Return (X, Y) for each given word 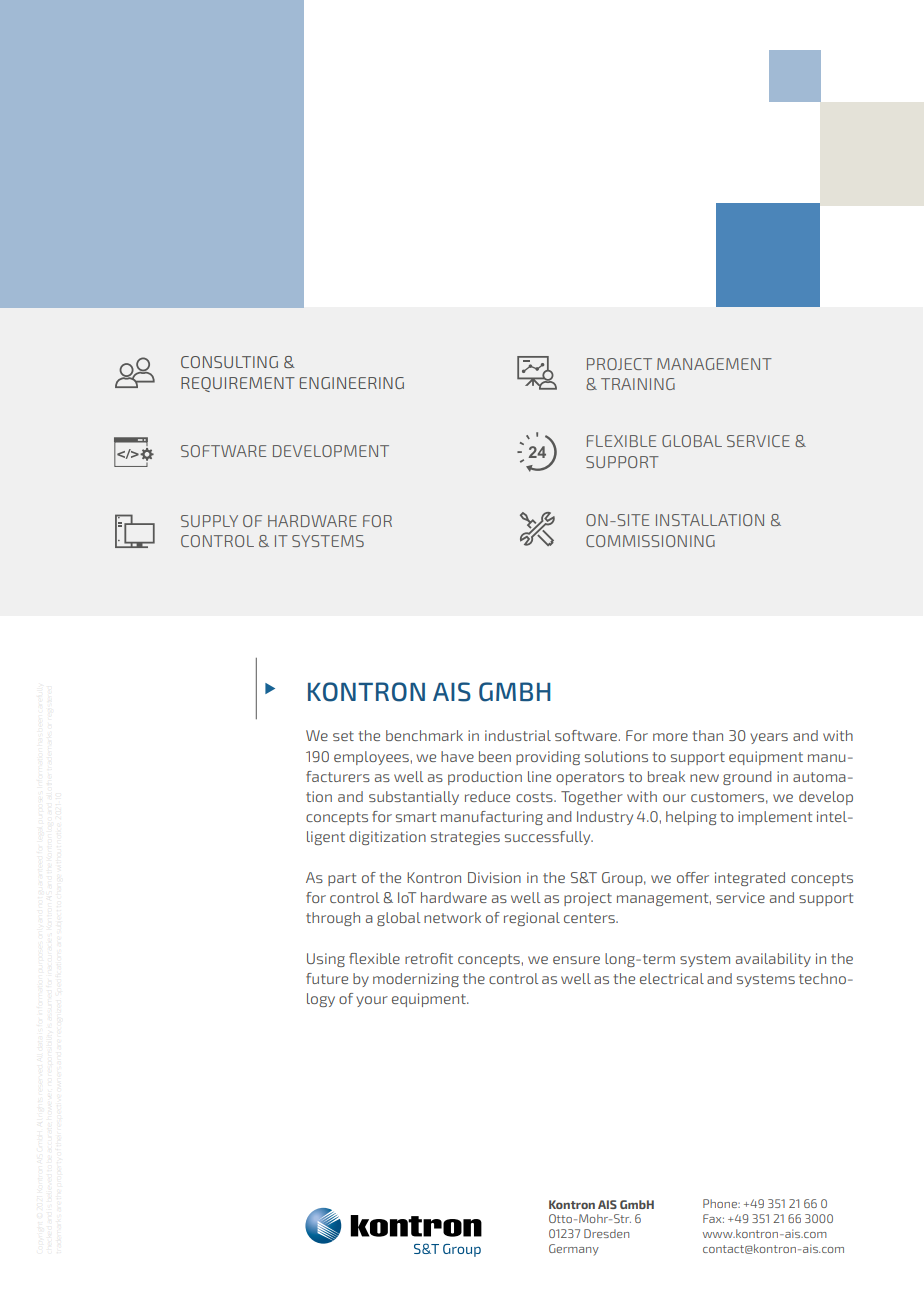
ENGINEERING (352, 383)
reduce (487, 796)
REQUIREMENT (238, 384)
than (707, 735)
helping (691, 818)
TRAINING (638, 384)
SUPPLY (209, 521)
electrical (672, 978)
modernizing (416, 980)
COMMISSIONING (650, 541)
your (372, 1001)
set (343, 736)
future (327, 978)
